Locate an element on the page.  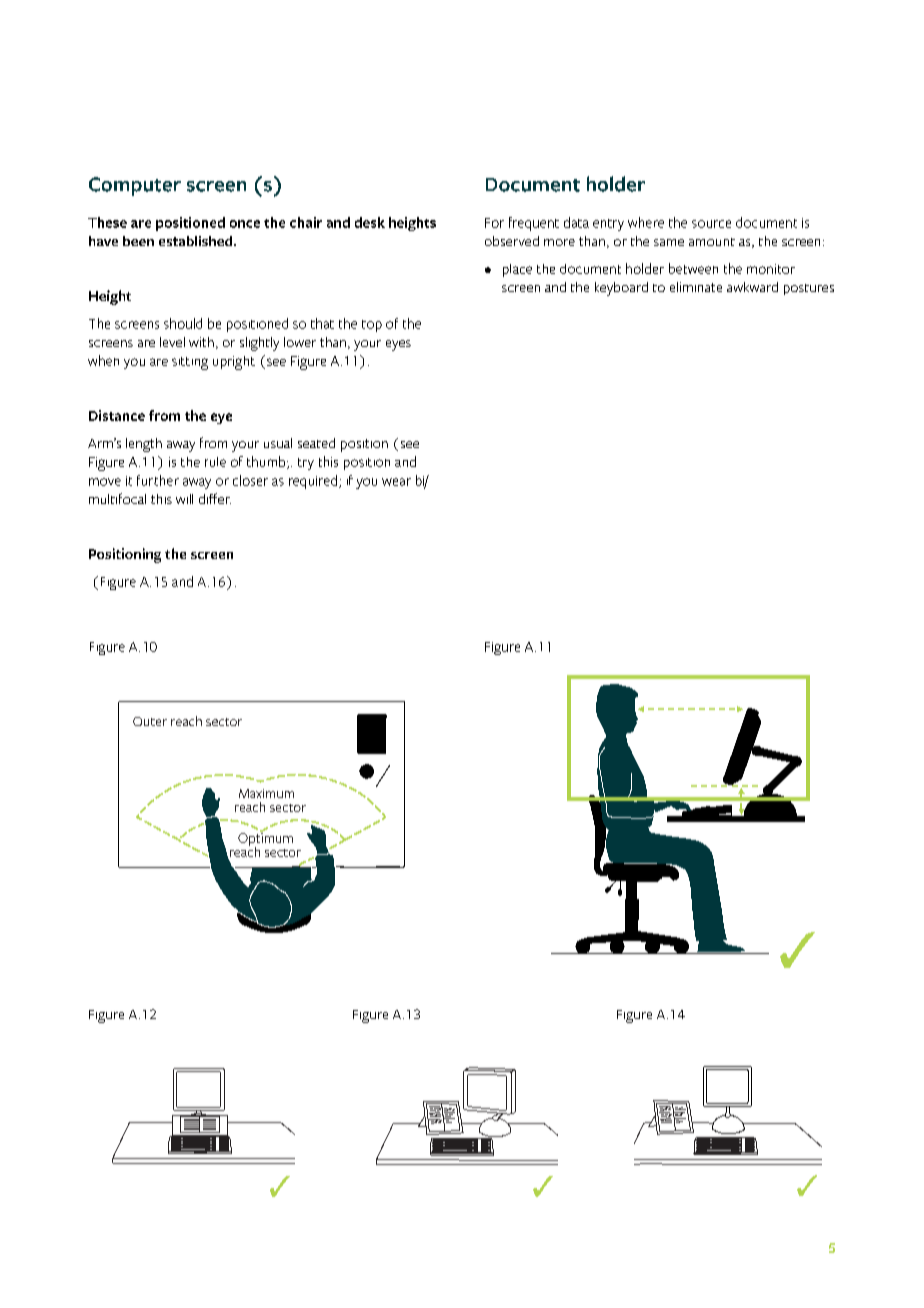
differ is located at coordinates (215, 498).
